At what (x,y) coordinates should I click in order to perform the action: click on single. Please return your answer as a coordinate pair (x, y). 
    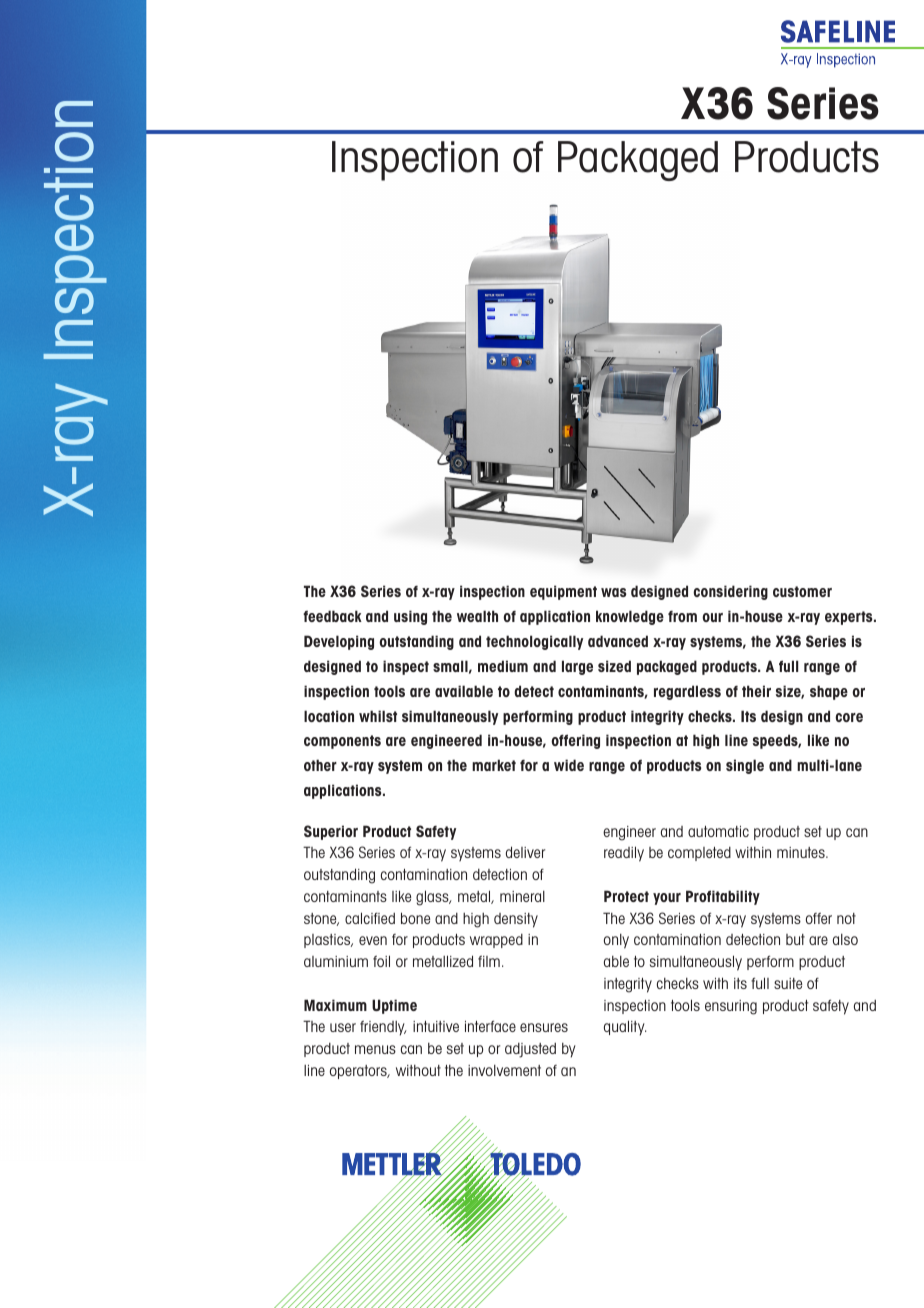
    Looking at the image, I should click on (745, 766).
